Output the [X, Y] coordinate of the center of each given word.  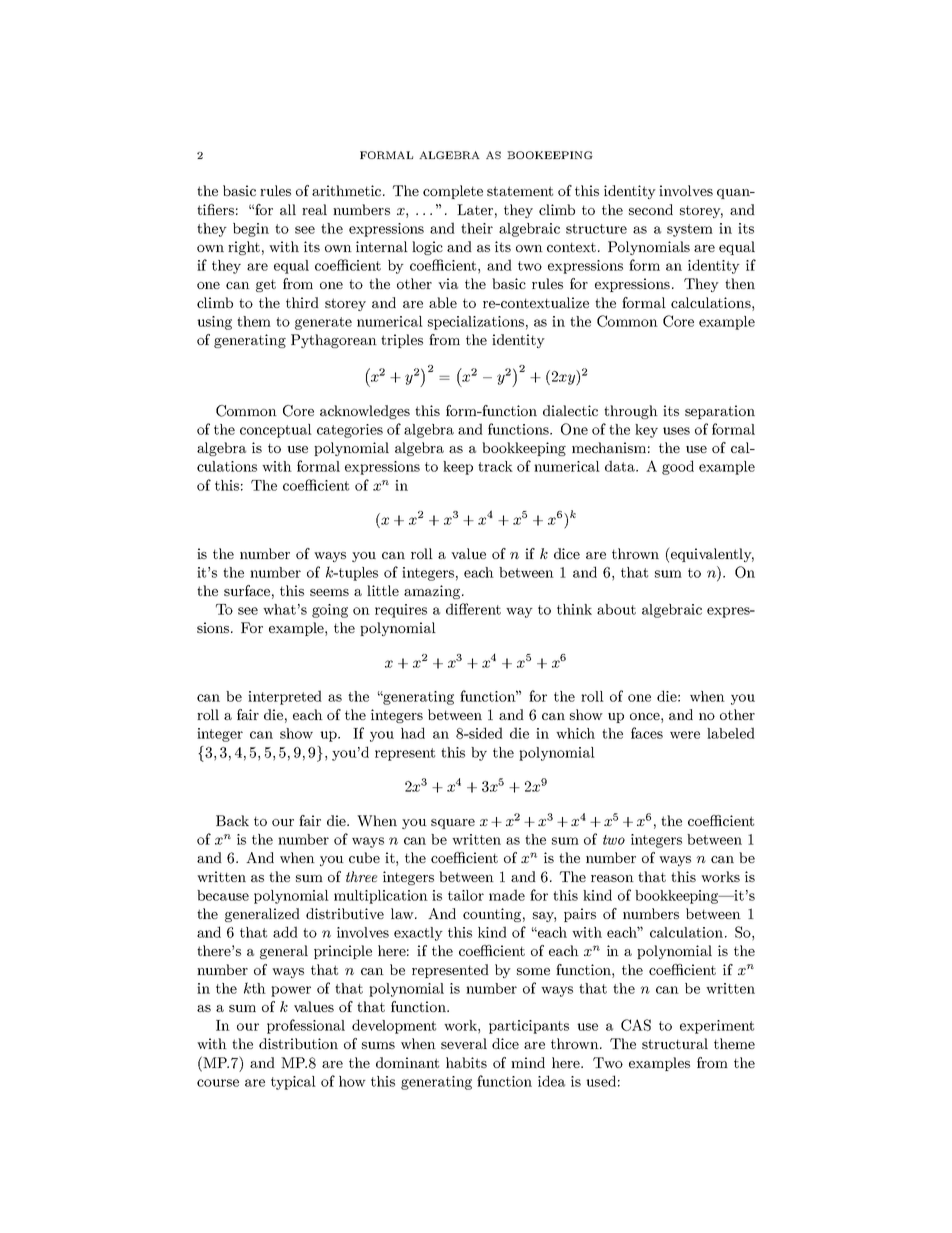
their [477, 228]
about [616, 609]
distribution [298, 1043]
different [473, 609]
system [690, 230]
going [330, 611]
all [288, 209]
